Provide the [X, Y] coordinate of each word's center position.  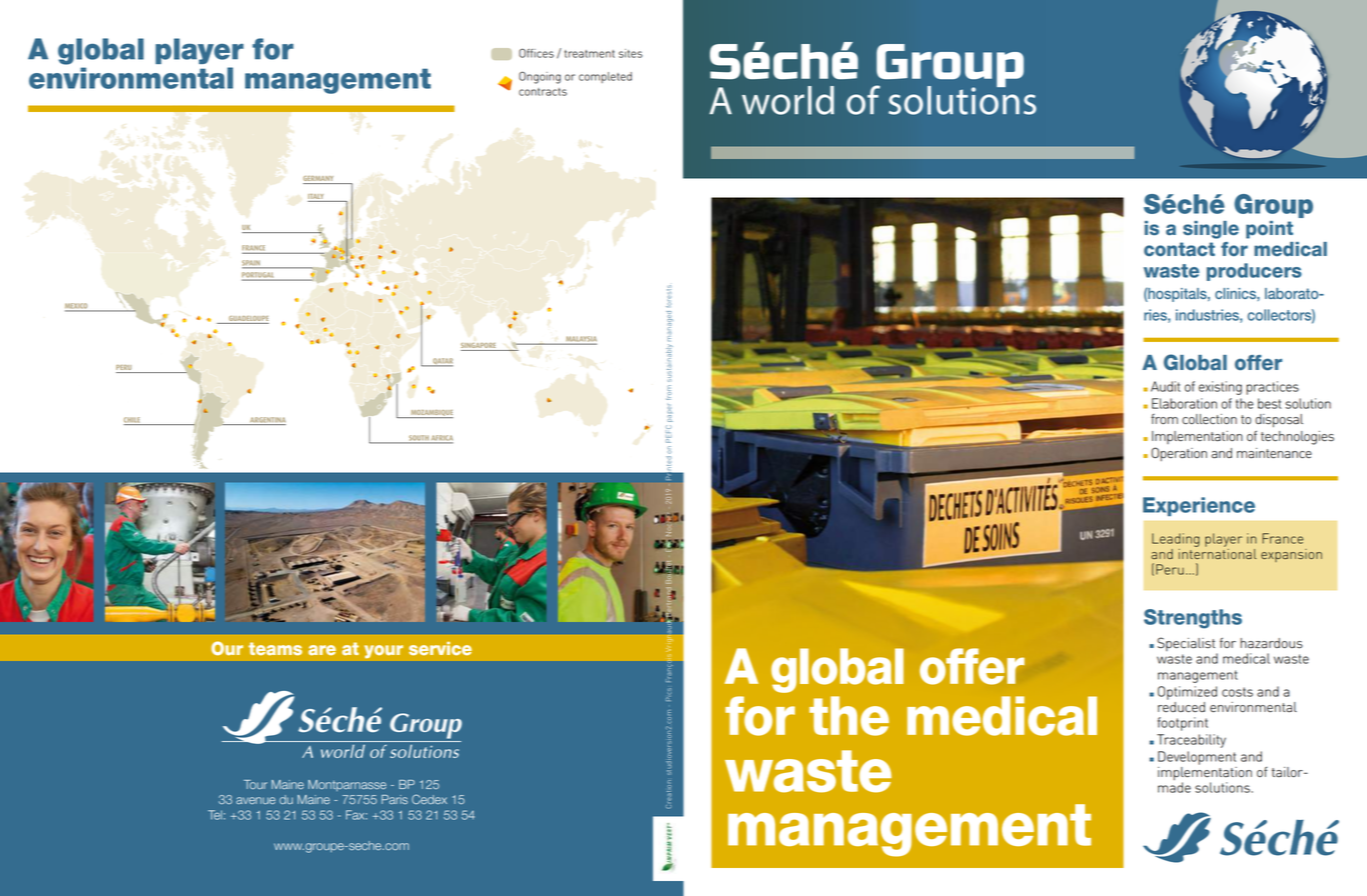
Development [1197, 758]
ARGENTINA [267, 421]
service [440, 649]
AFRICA [441, 439]
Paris [395, 799]
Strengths [1193, 619]
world [788, 100]
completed [605, 77]
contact [1179, 249]
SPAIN [252, 264]
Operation [1179, 454]
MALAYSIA [580, 340]
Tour [255, 784]
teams [275, 649]
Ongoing [540, 77]
